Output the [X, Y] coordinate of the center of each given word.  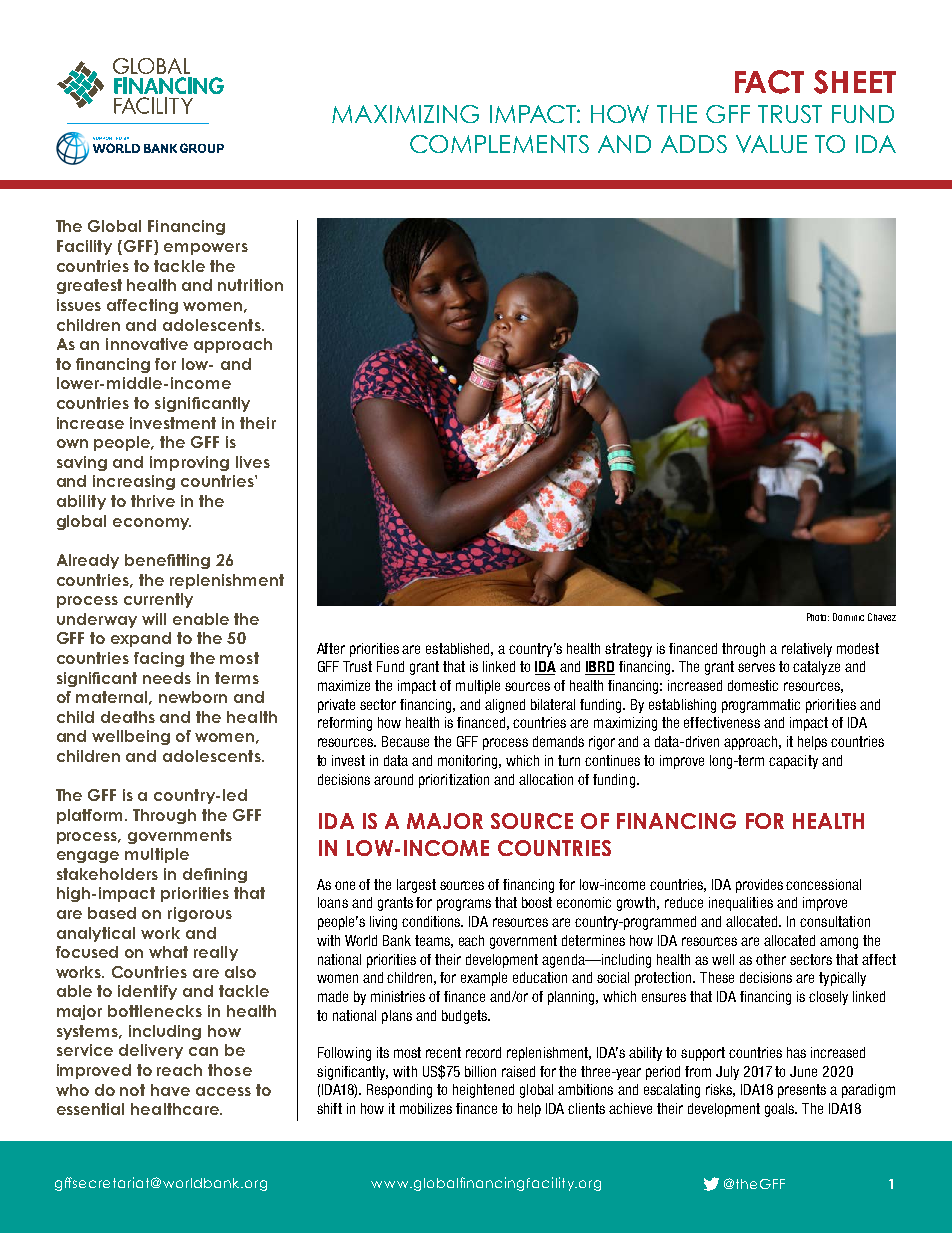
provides [759, 886]
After [331, 648]
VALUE [771, 144]
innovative [147, 344]
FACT [769, 82]
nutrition [250, 285]
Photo [818, 617]
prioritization [454, 781]
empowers [206, 249]
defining [215, 875]
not [132, 1090]
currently [158, 600]
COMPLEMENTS [499, 144]
